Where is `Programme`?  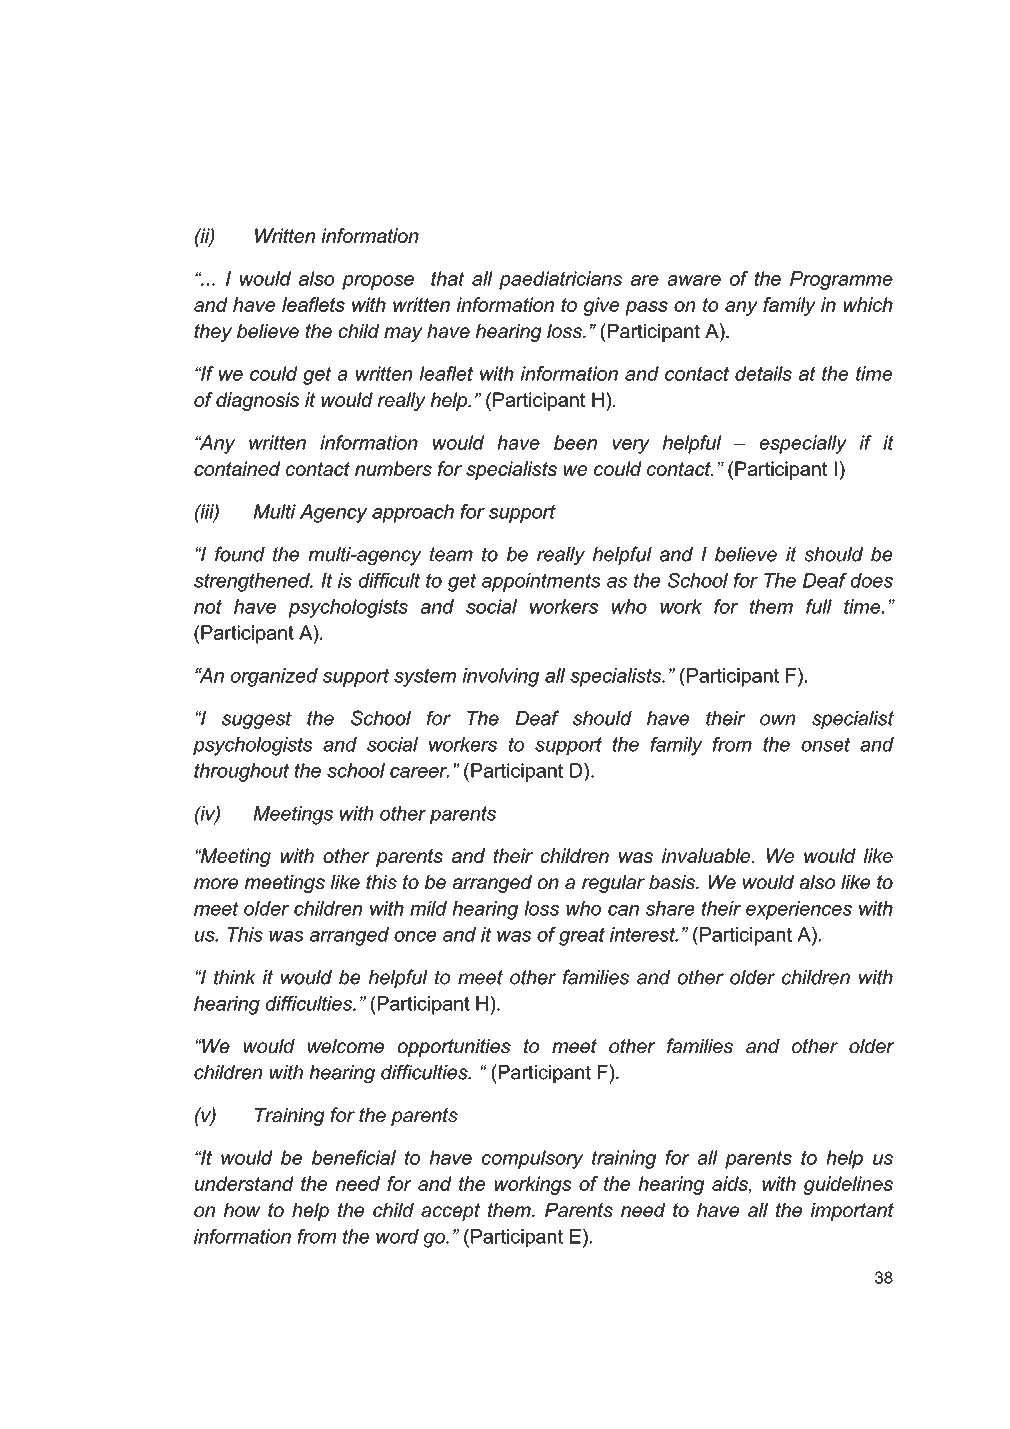
Programme is located at coordinates (841, 280).
